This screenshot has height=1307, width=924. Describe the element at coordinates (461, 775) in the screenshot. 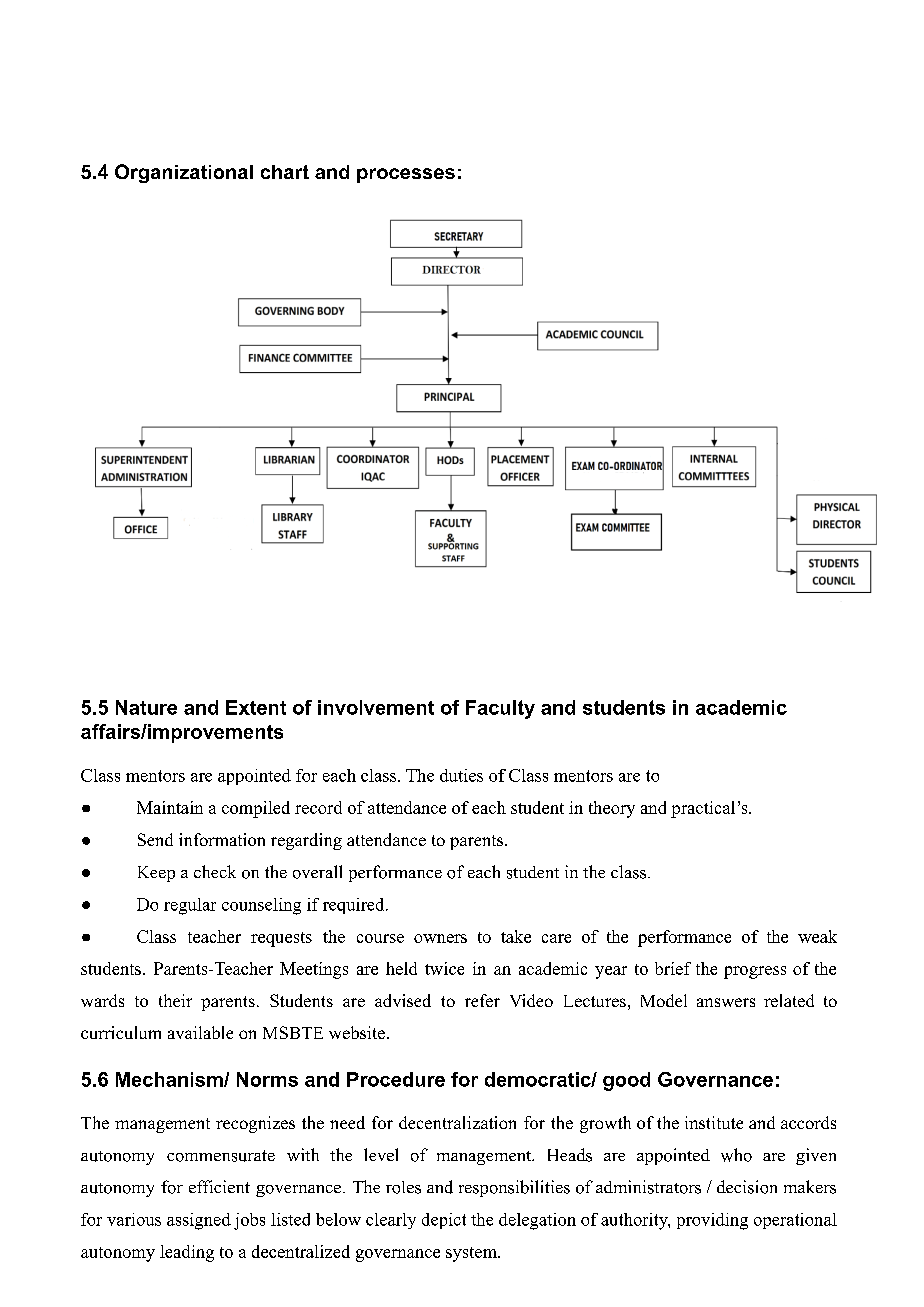

I see `duties` at that location.
